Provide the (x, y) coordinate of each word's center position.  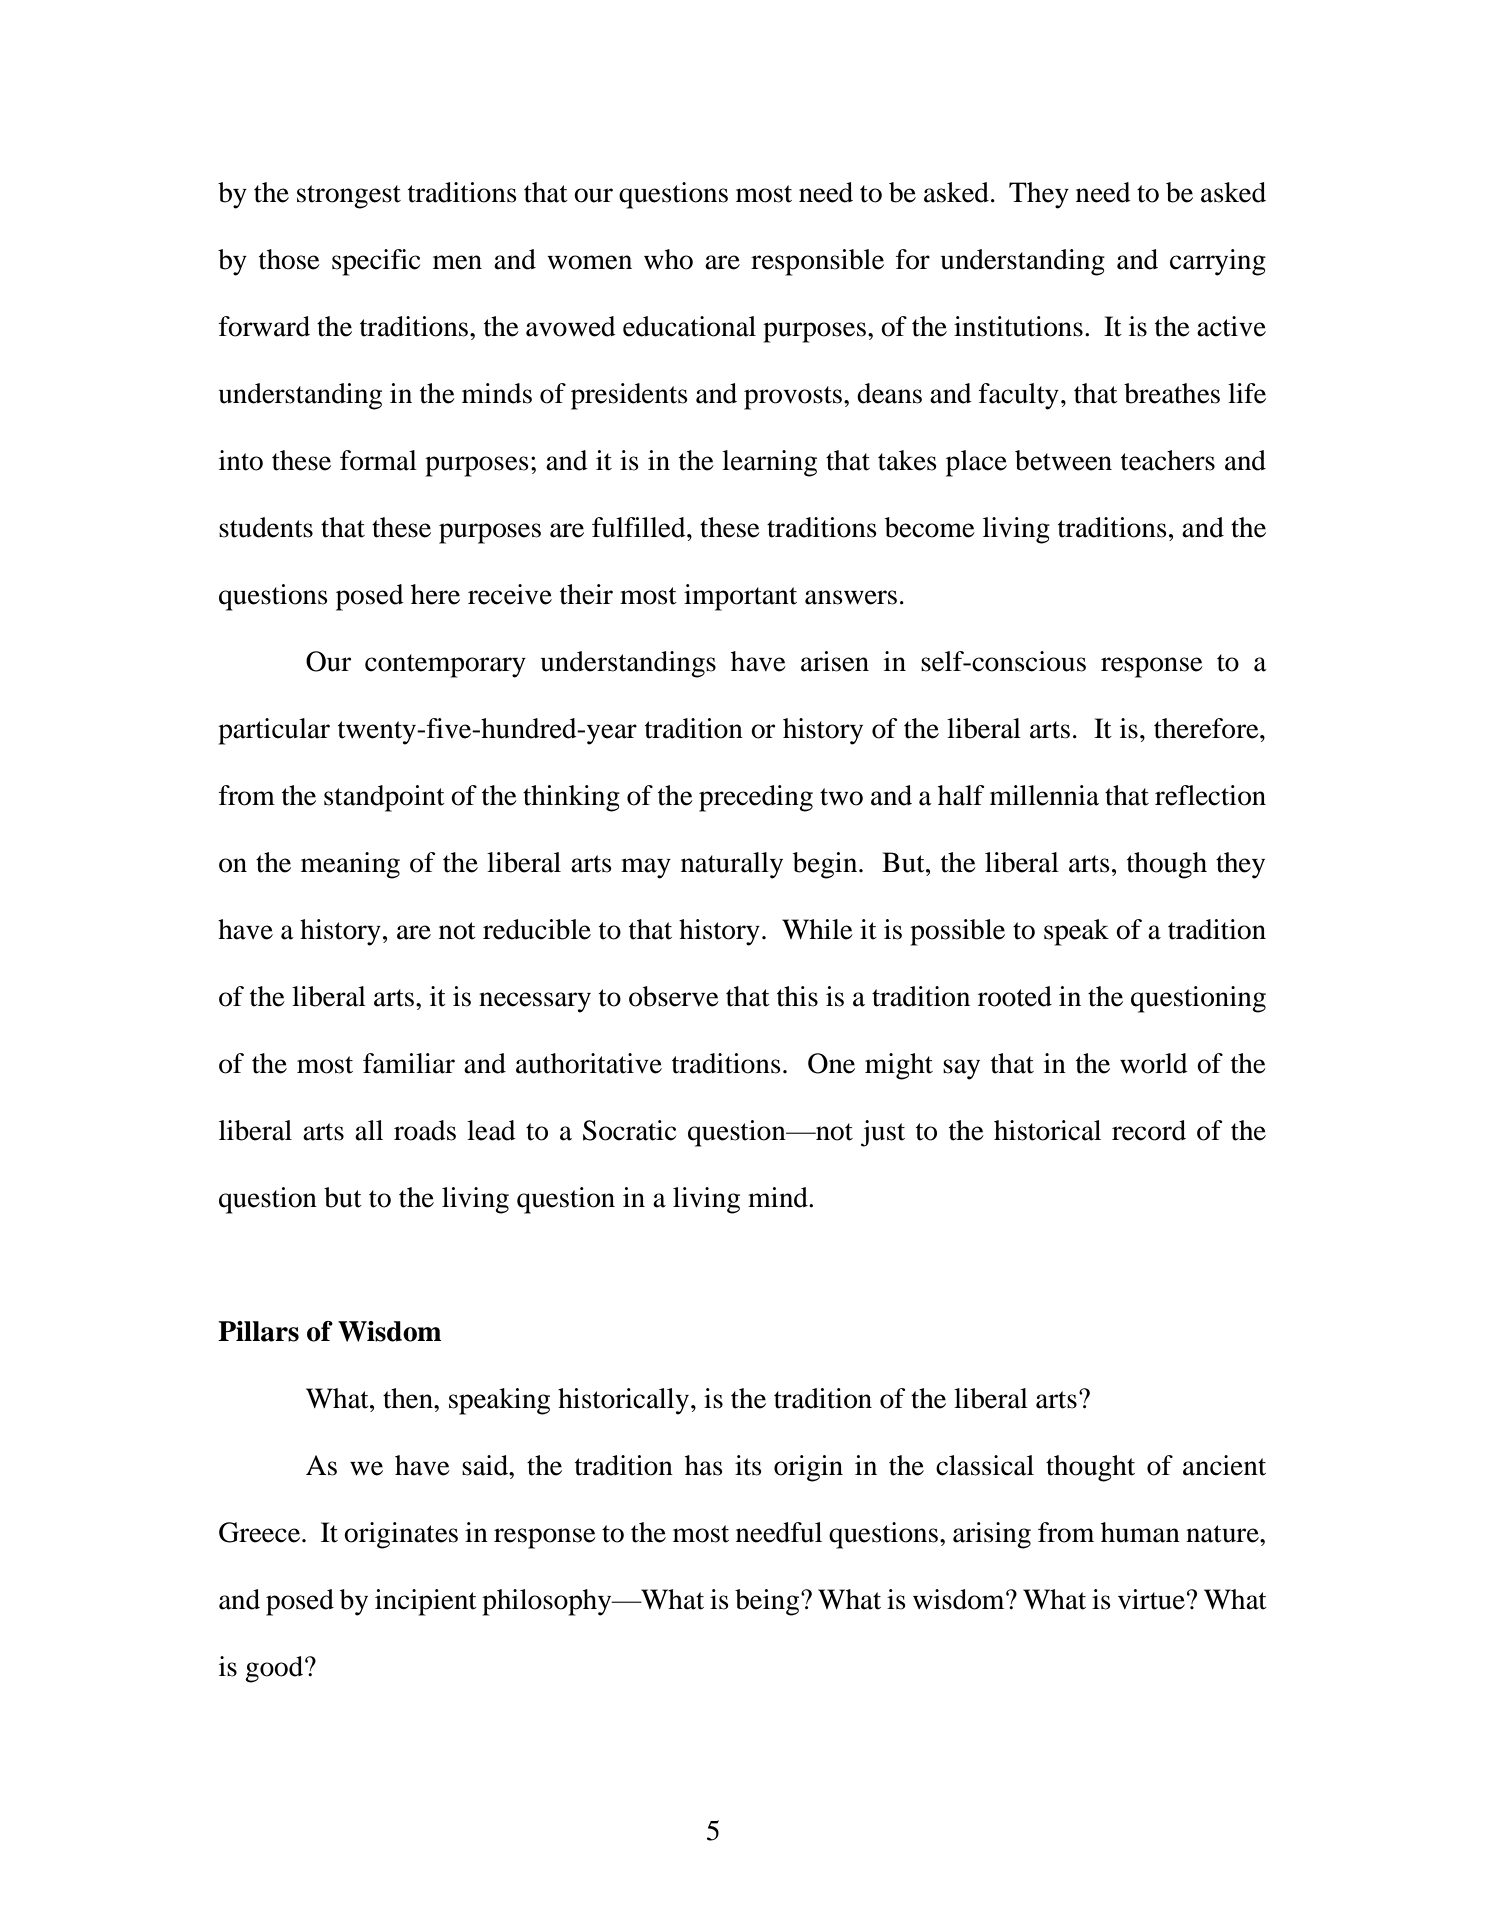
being (768, 1602)
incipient (426, 1602)
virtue (1151, 1599)
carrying (1218, 262)
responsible (817, 262)
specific (376, 262)
